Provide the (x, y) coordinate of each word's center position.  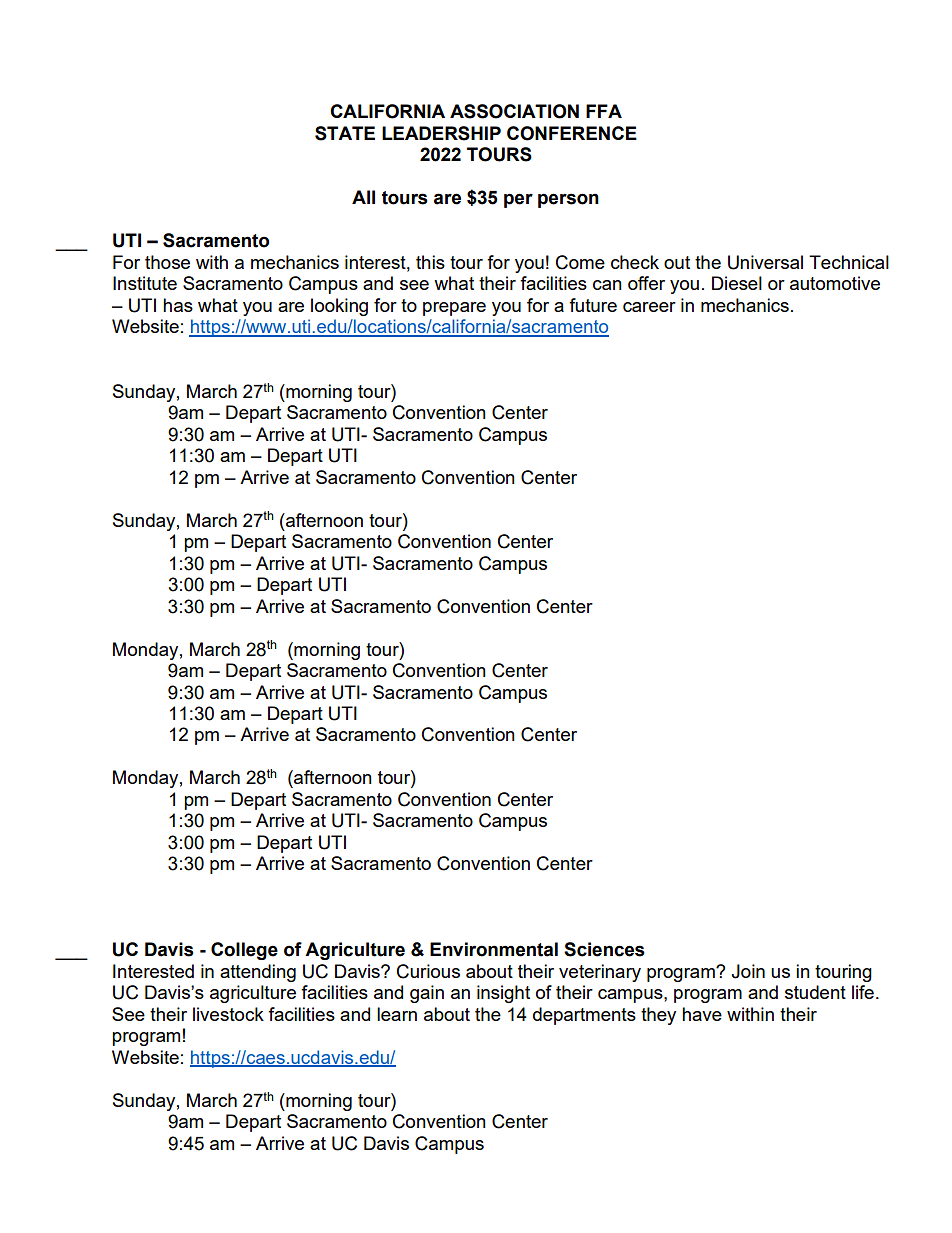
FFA (604, 111)
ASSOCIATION (514, 111)
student (815, 992)
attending (258, 973)
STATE (345, 133)
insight (503, 994)
